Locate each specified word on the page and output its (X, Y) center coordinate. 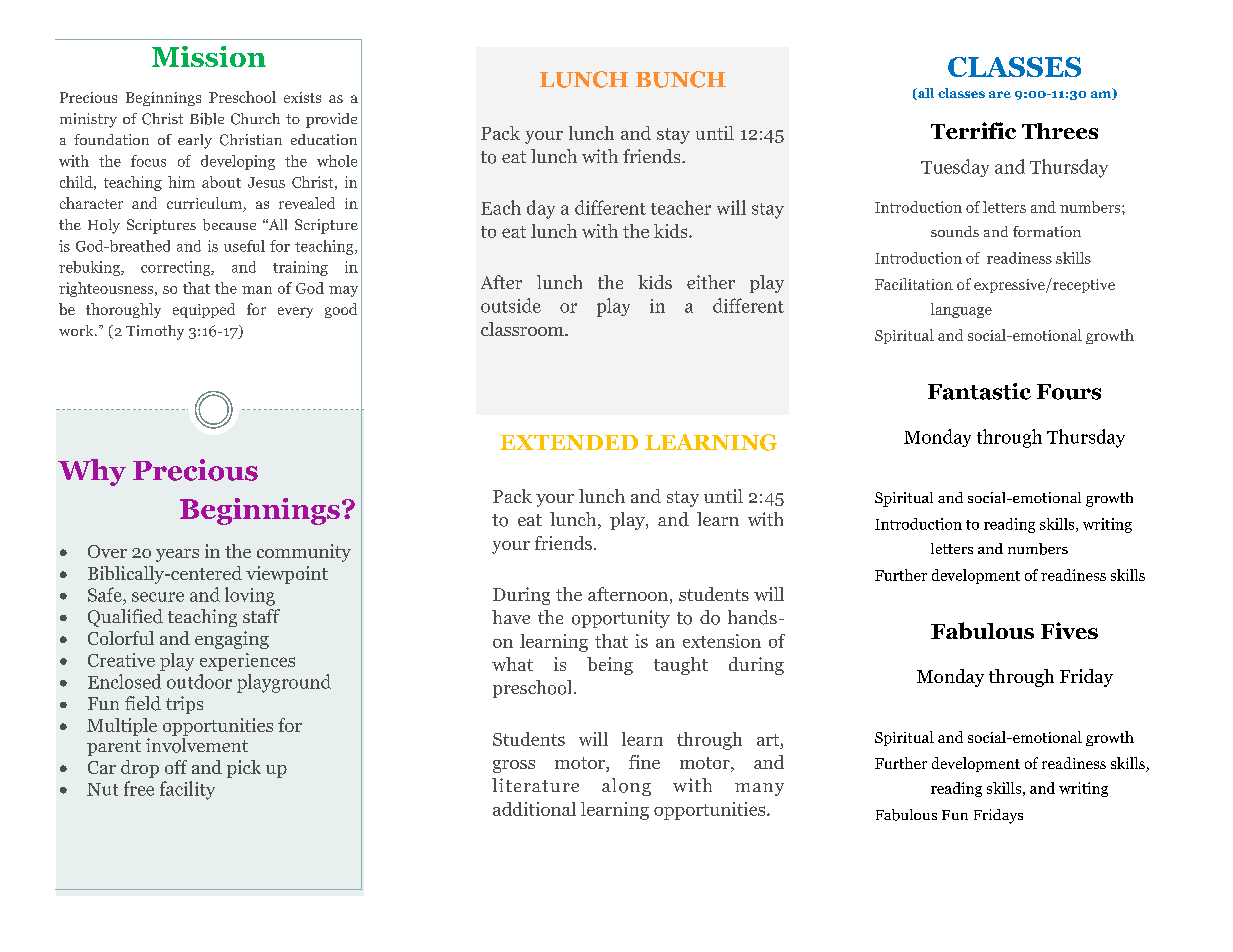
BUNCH (681, 79)
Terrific (973, 130)
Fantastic (979, 391)
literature (535, 785)
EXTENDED (569, 442)
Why (92, 472)
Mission (209, 56)
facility (187, 790)
